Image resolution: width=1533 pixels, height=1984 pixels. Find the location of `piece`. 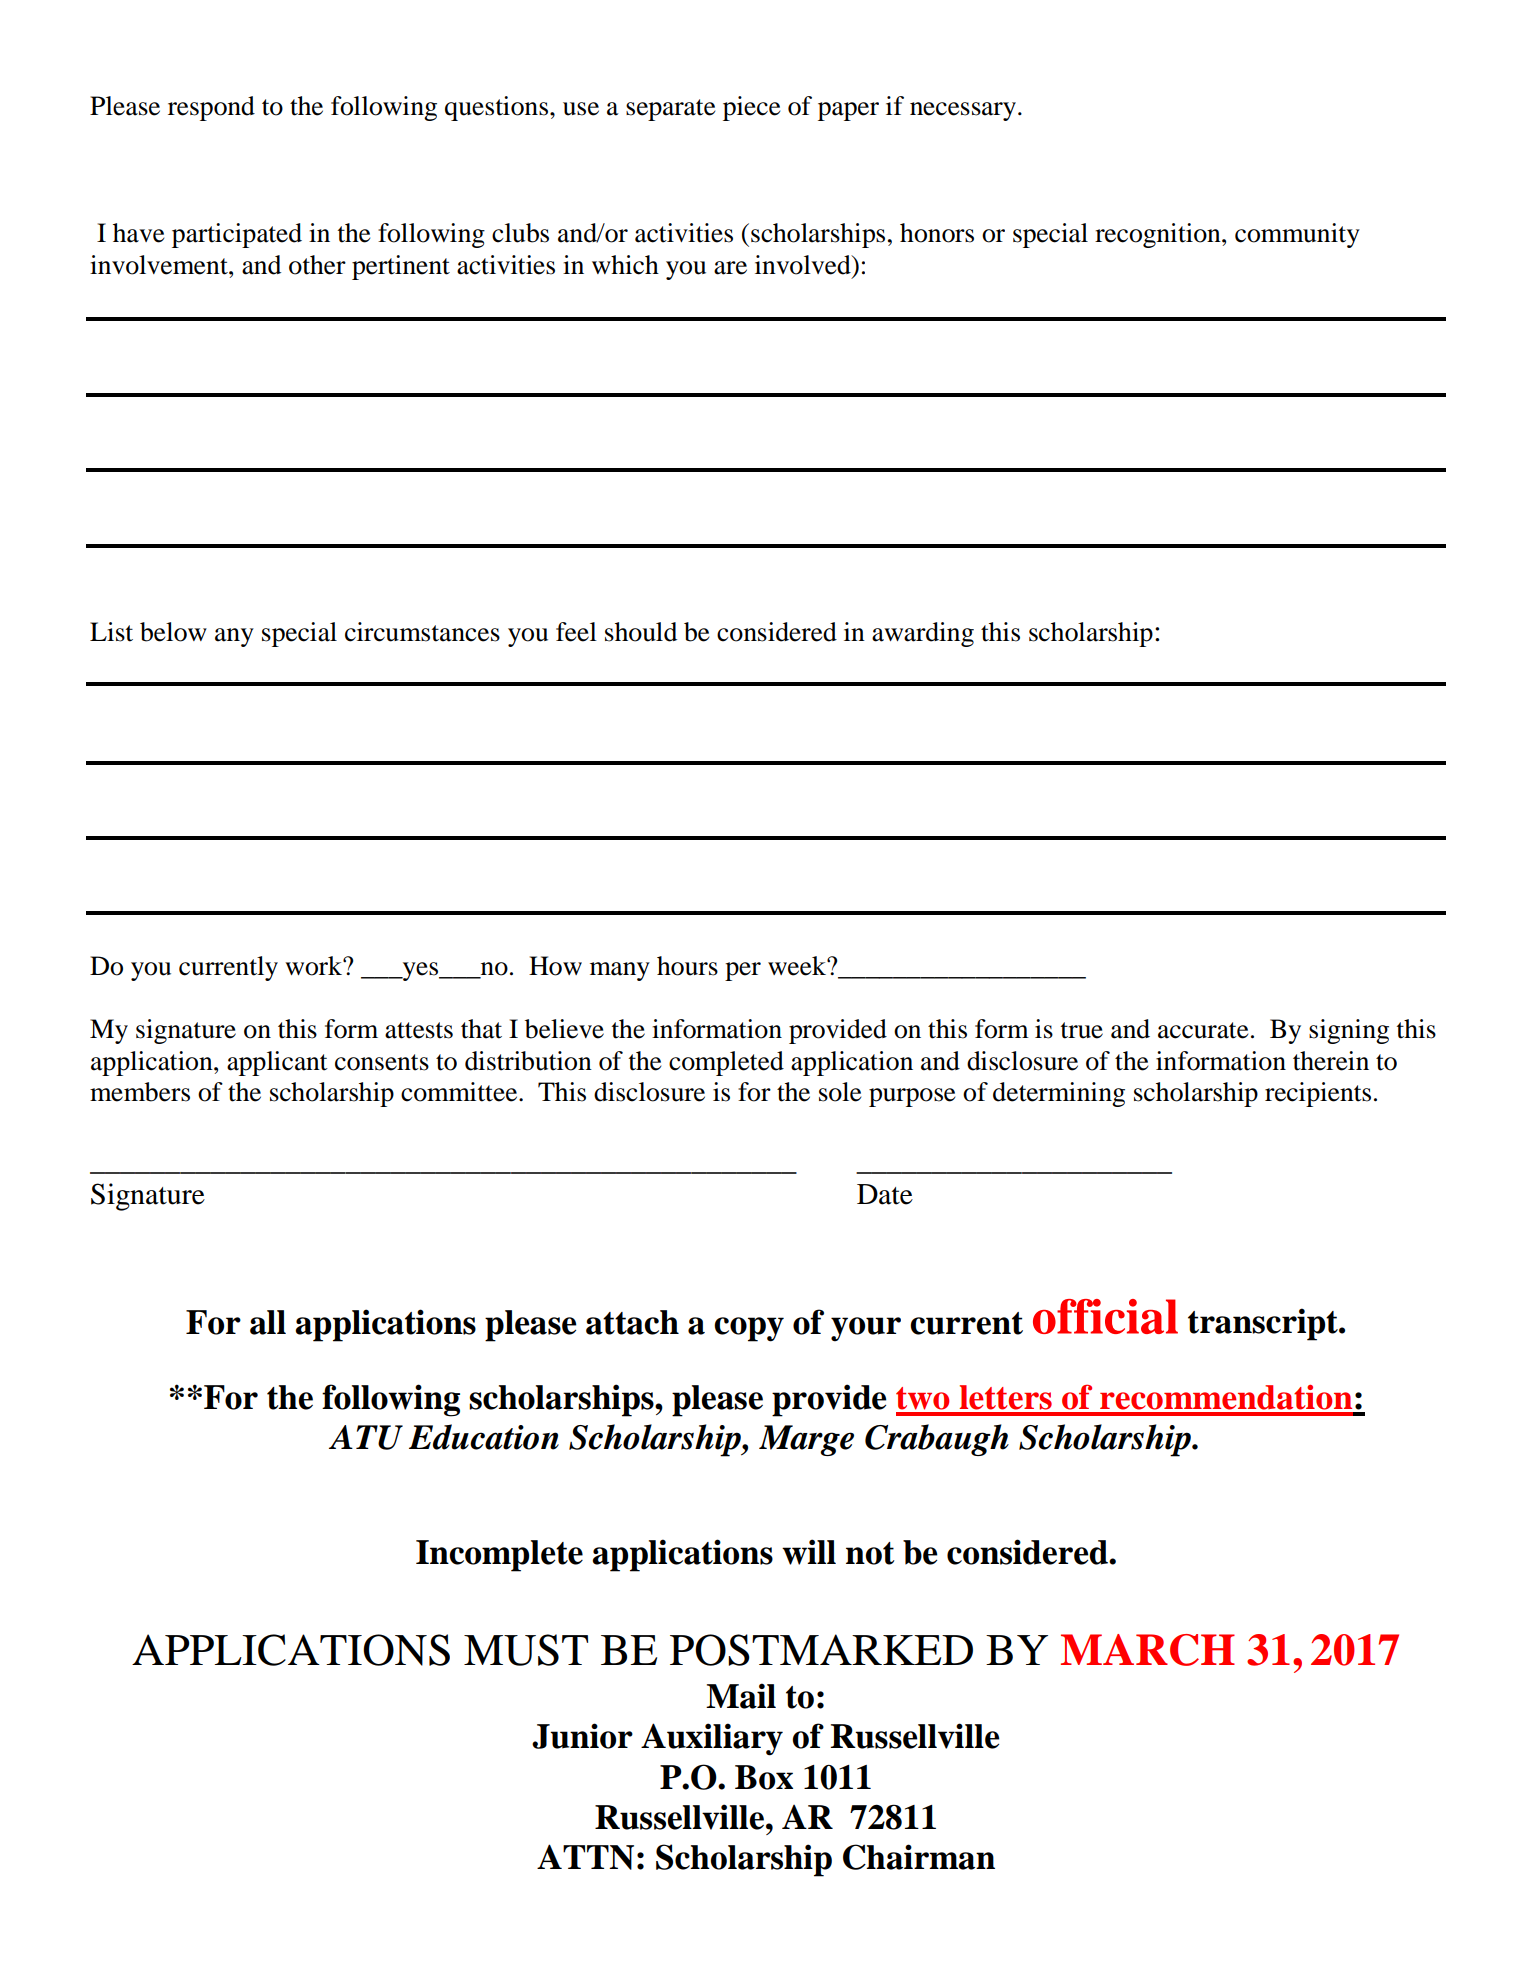

piece is located at coordinates (751, 108).
